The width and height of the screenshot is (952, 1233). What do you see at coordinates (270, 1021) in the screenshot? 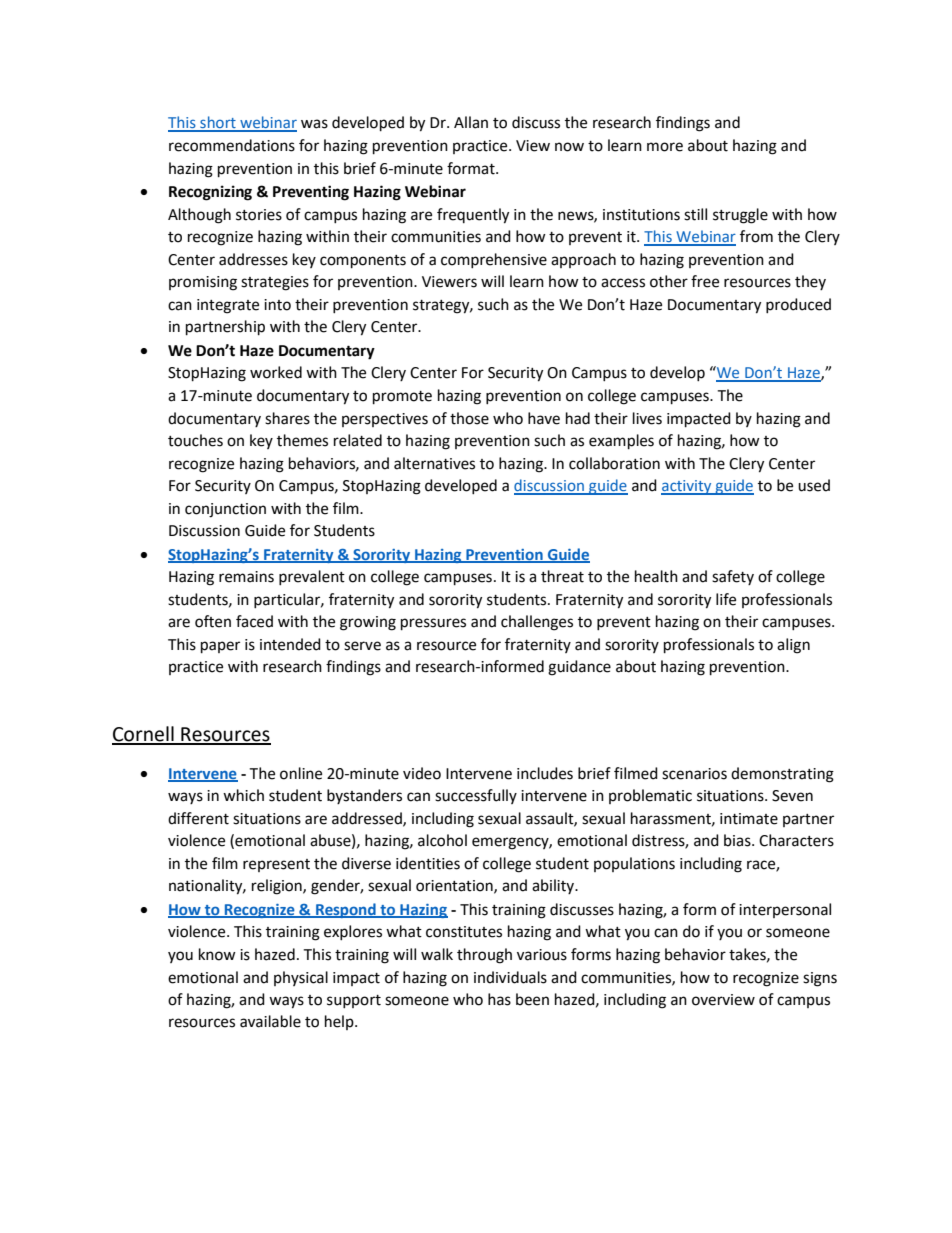
I see `available` at bounding box center [270, 1021].
